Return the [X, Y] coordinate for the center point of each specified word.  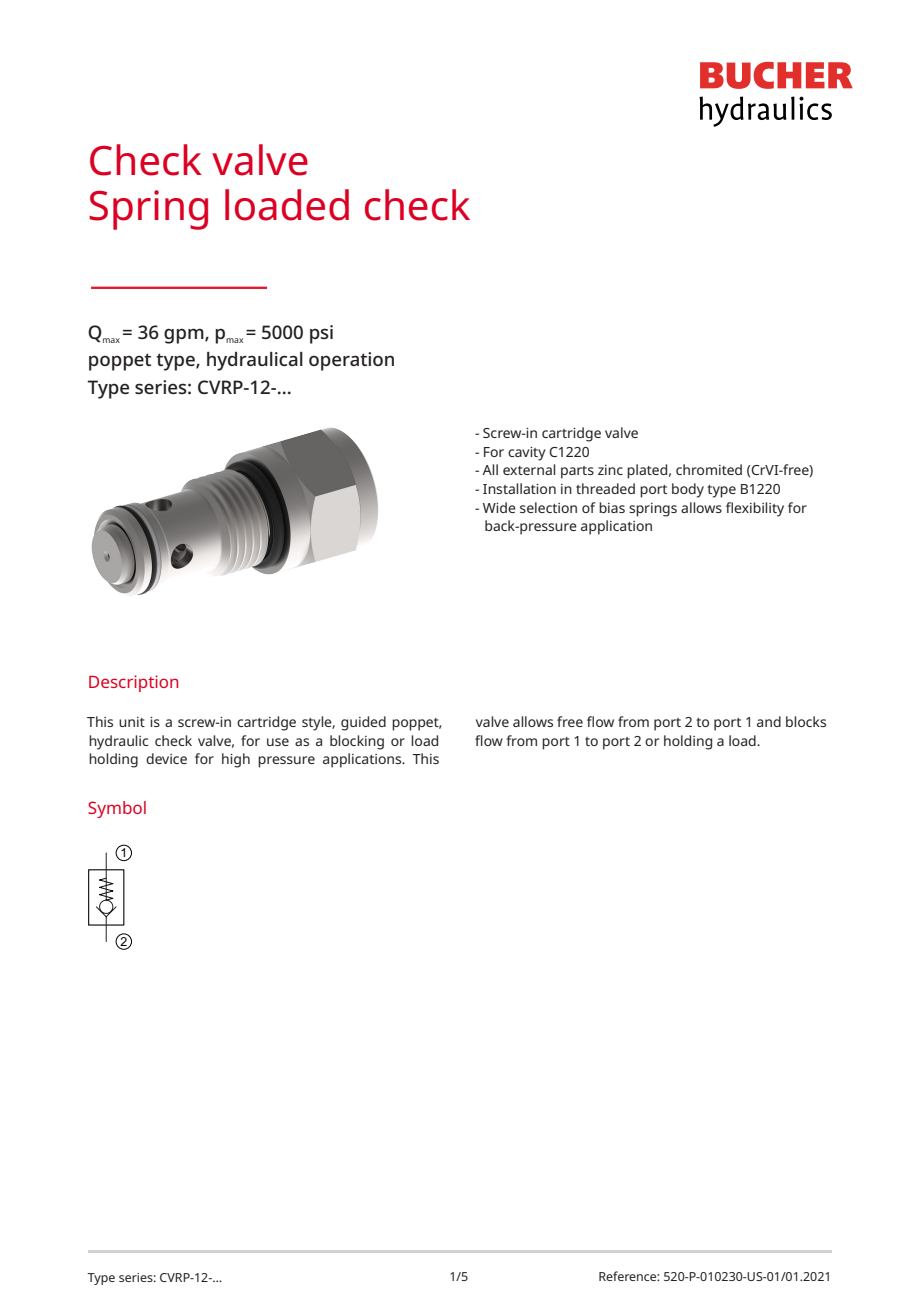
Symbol [117, 809]
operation [351, 361]
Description [133, 683]
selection [548, 507]
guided [363, 723]
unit [132, 722]
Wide [499, 507]
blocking [357, 742]
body [688, 490]
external [529, 469]
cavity [527, 454]
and [769, 721]
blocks [806, 721]
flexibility [755, 509]
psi [321, 334]
